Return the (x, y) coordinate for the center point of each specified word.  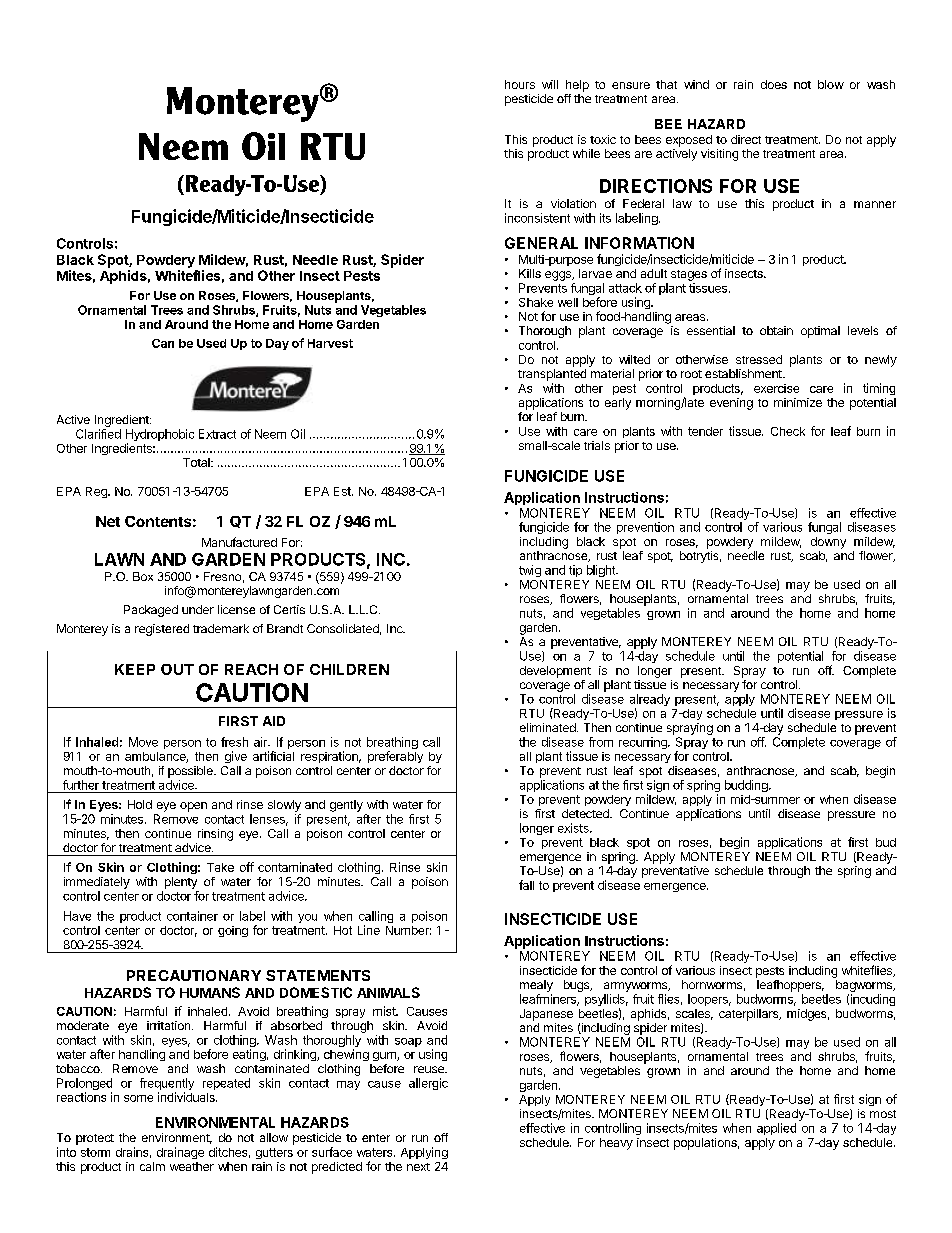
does (774, 84)
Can (163, 343)
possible (191, 772)
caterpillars (750, 1015)
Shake (536, 302)
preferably (395, 757)
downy (828, 543)
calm (152, 1166)
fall (526, 885)
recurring (644, 743)
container (192, 916)
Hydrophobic (160, 436)
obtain (776, 330)
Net (108, 521)
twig (530, 571)
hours (520, 84)
